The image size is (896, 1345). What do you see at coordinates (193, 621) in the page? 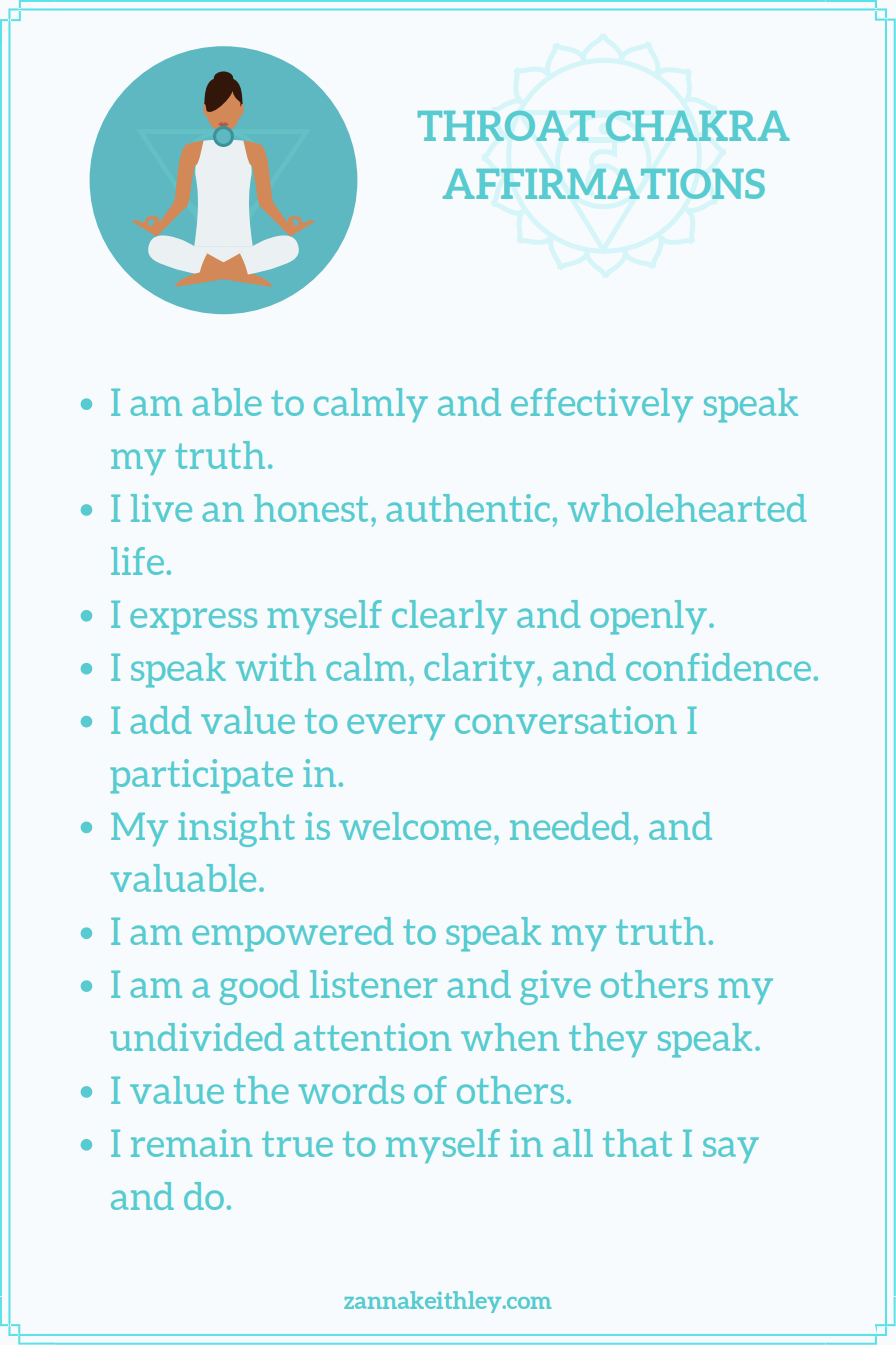
I see `express` at bounding box center [193, 621].
